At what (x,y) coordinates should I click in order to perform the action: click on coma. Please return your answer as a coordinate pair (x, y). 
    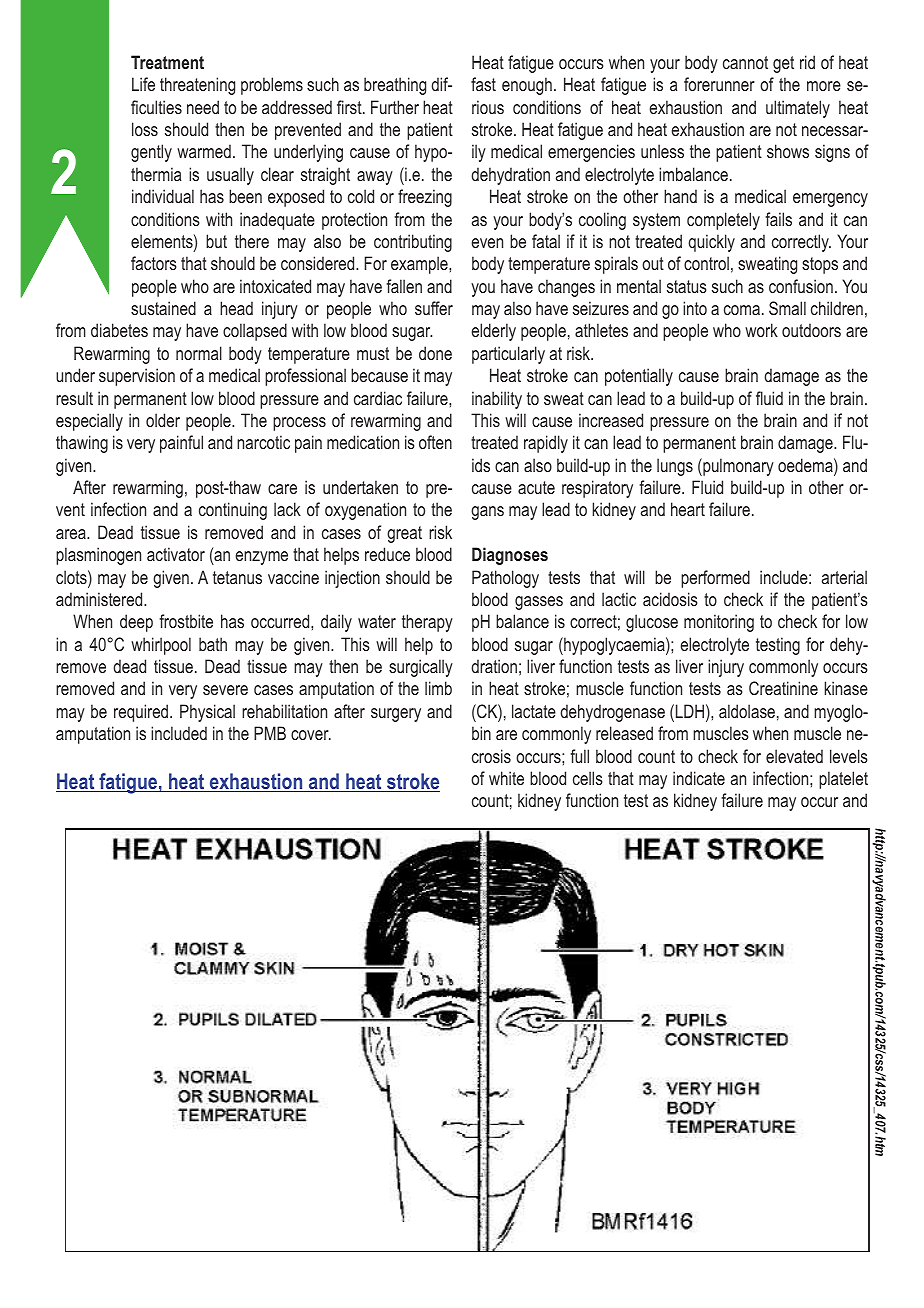
    Looking at the image, I should click on (742, 310).
